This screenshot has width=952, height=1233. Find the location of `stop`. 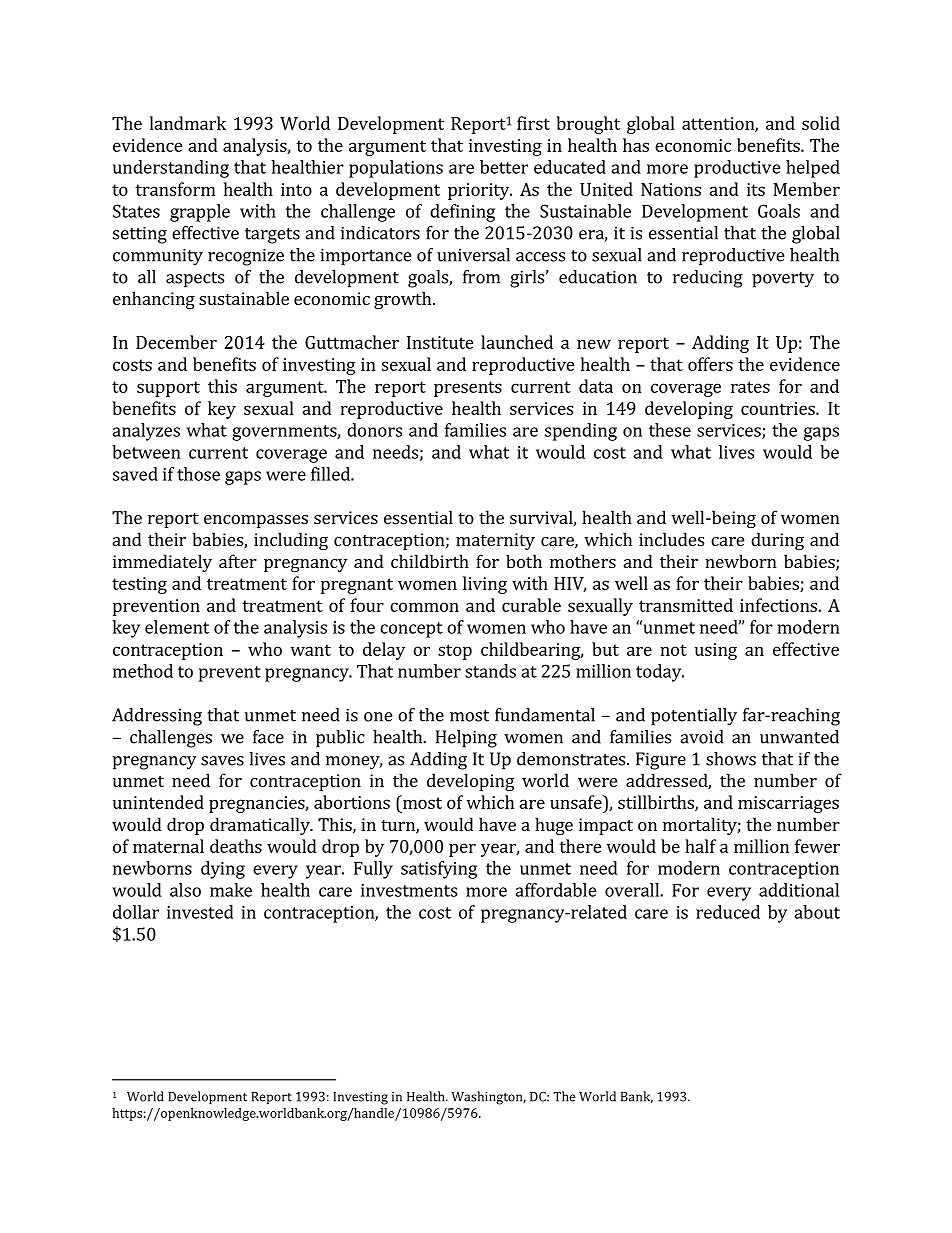

stop is located at coordinates (455, 652).
